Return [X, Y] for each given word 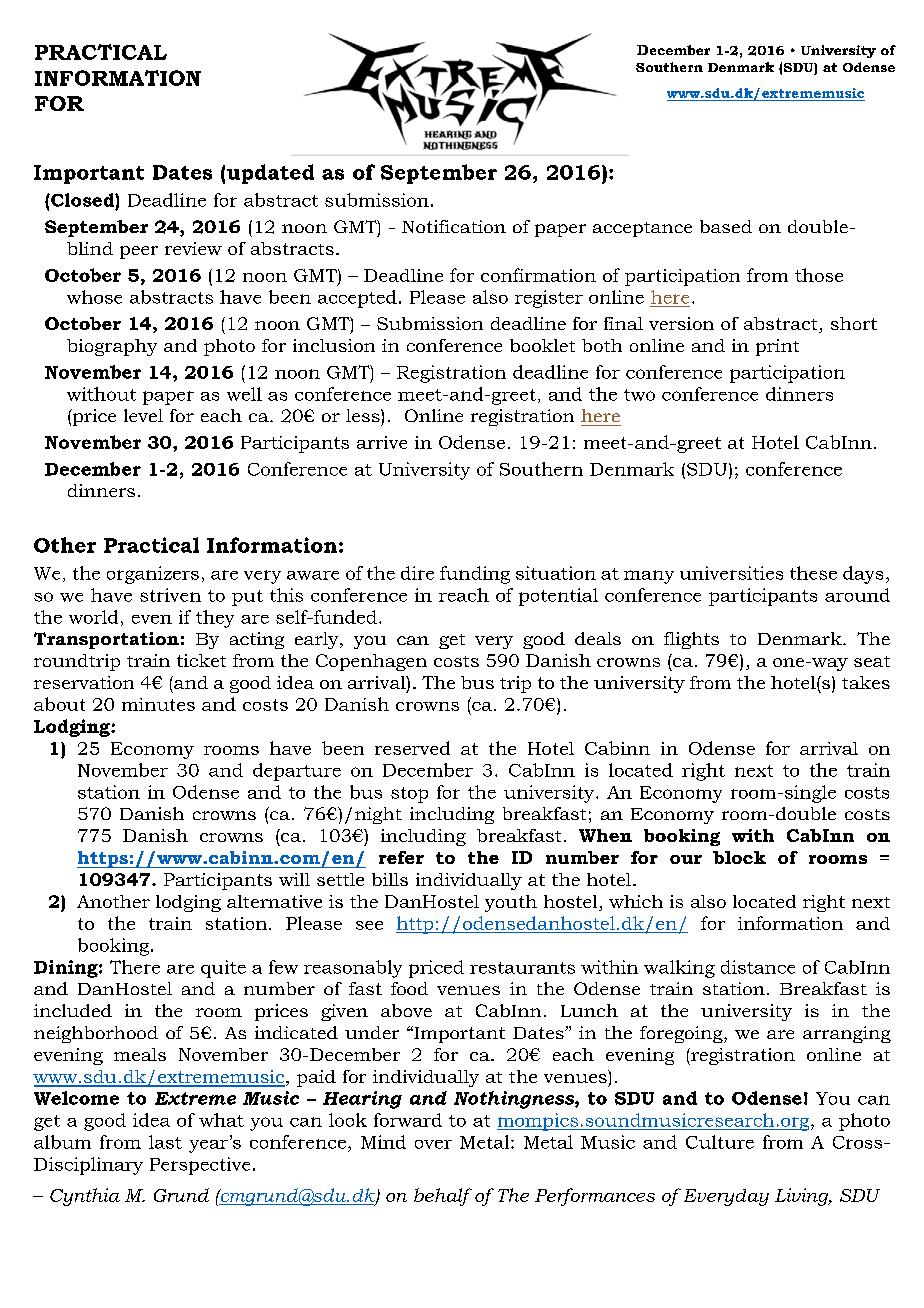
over [433, 1144]
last [165, 1142]
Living [803, 1197]
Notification [454, 226]
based [726, 226]
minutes [158, 704]
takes [866, 682]
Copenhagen [371, 662]
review [193, 248]
